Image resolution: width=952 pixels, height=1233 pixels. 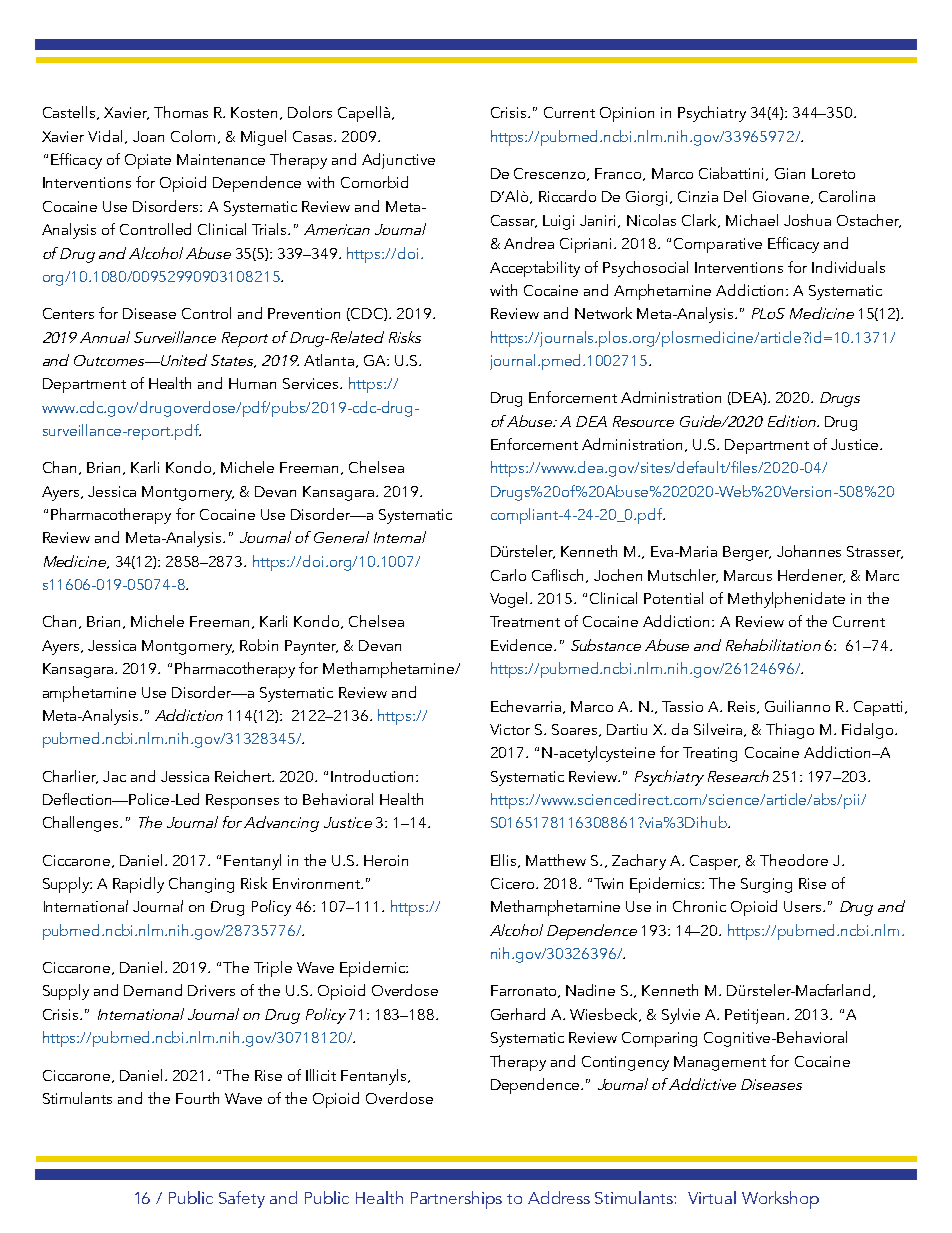 What do you see at coordinates (242, 1199) in the screenshot?
I see `Safety` at bounding box center [242, 1199].
